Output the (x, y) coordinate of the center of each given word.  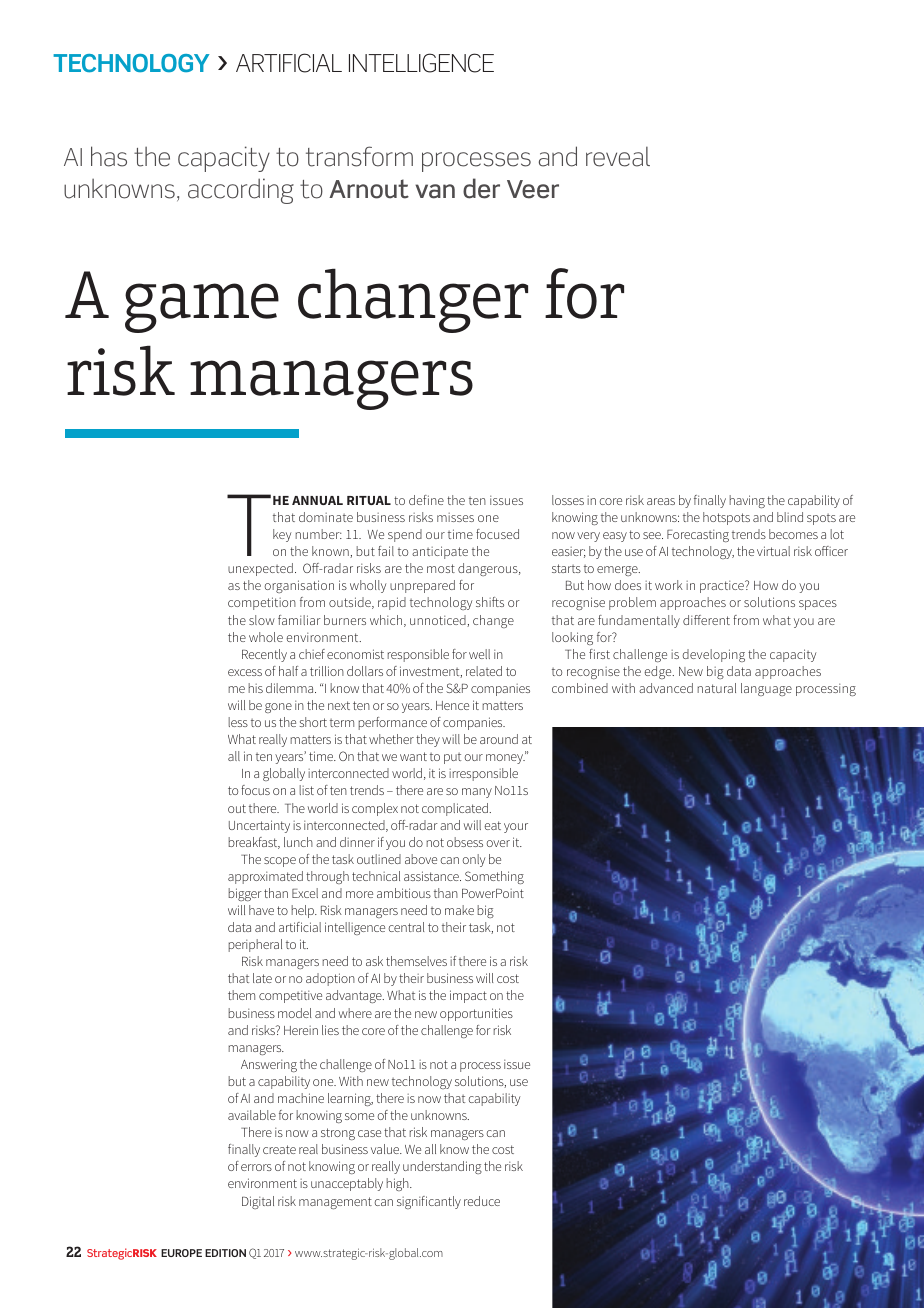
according (241, 191)
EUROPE (181, 1253)
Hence (452, 705)
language (766, 689)
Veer (533, 189)
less (238, 722)
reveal (618, 156)
